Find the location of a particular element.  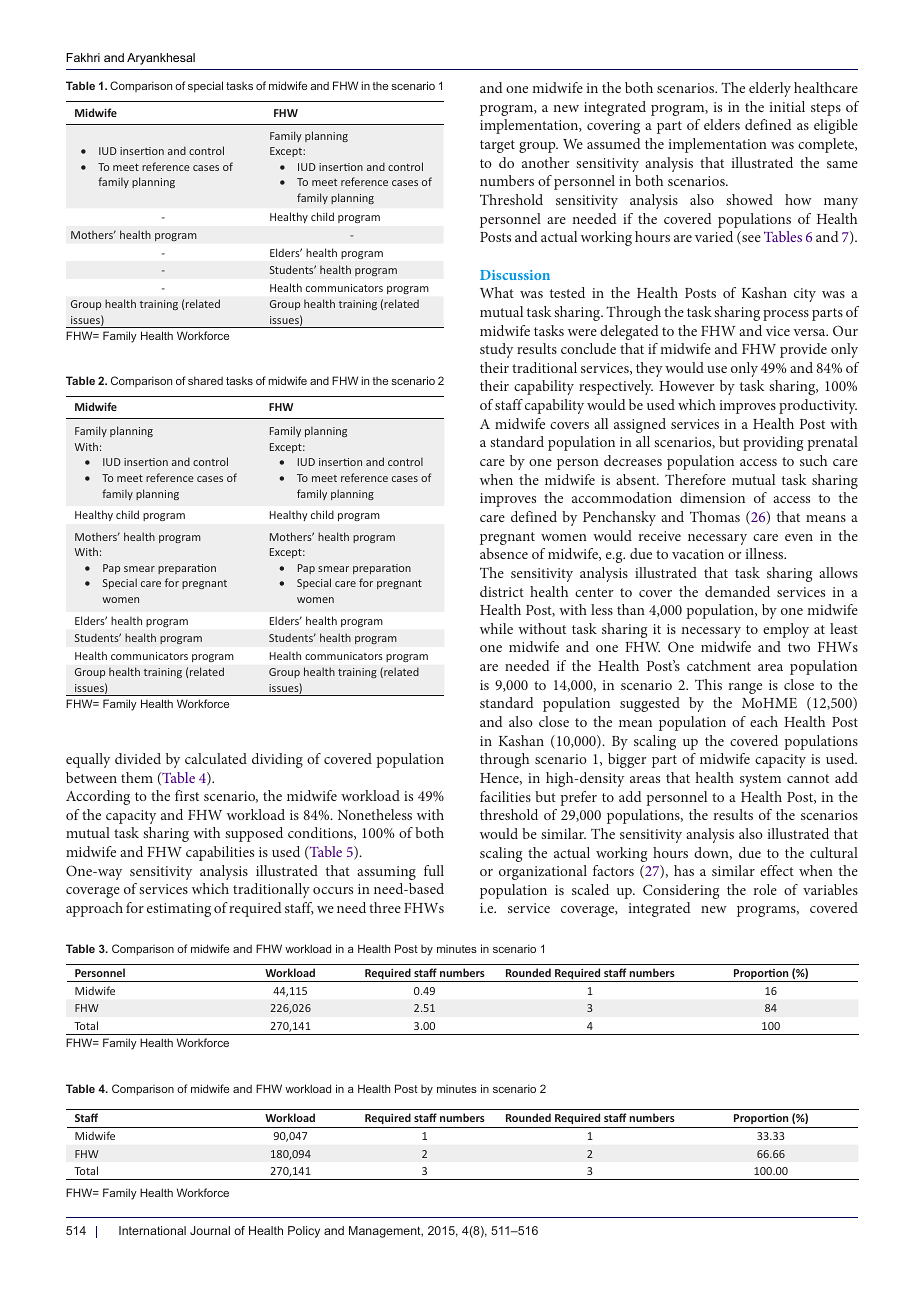

shared is located at coordinates (205, 380).
